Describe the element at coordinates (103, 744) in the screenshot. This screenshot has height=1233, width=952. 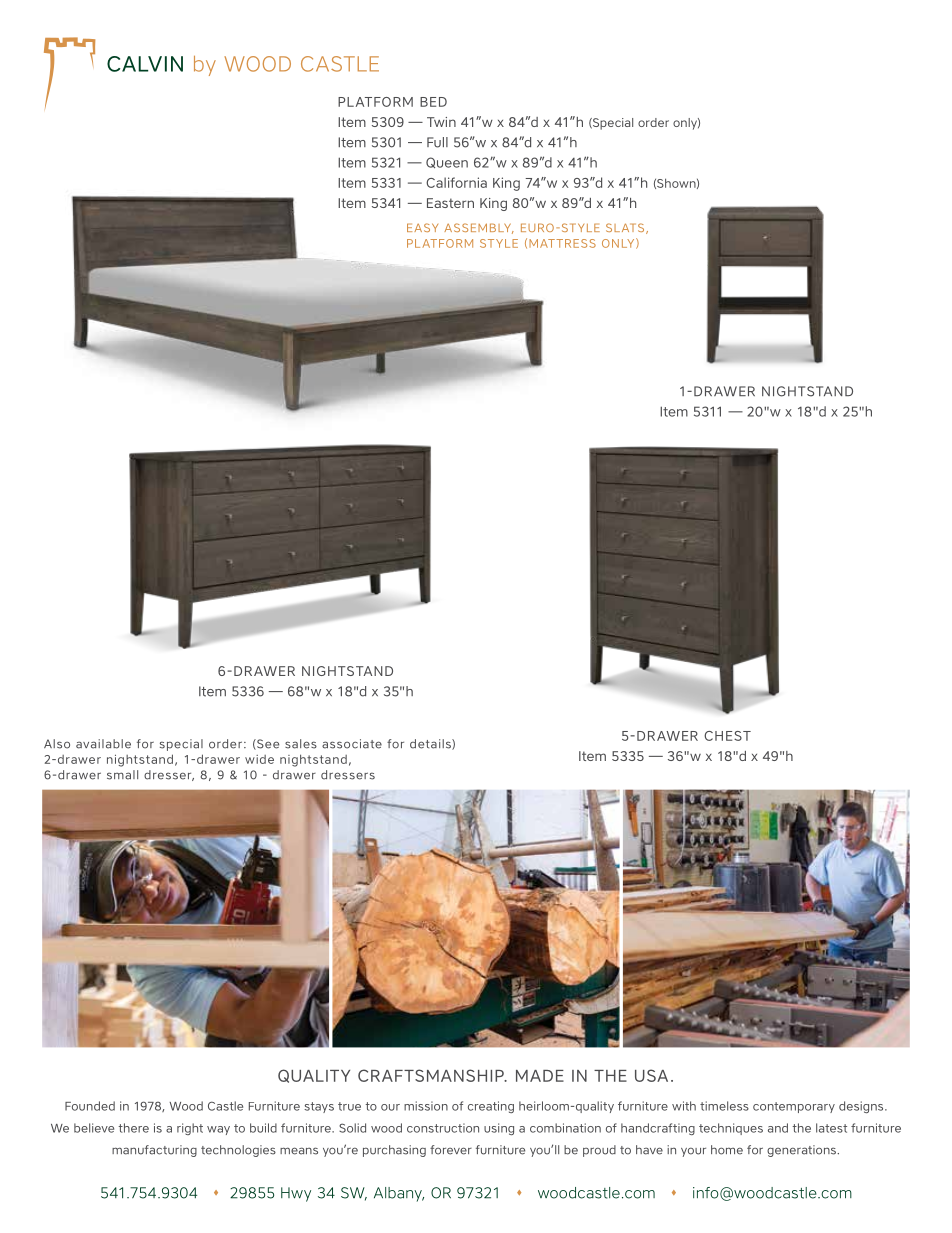
I see `available` at that location.
